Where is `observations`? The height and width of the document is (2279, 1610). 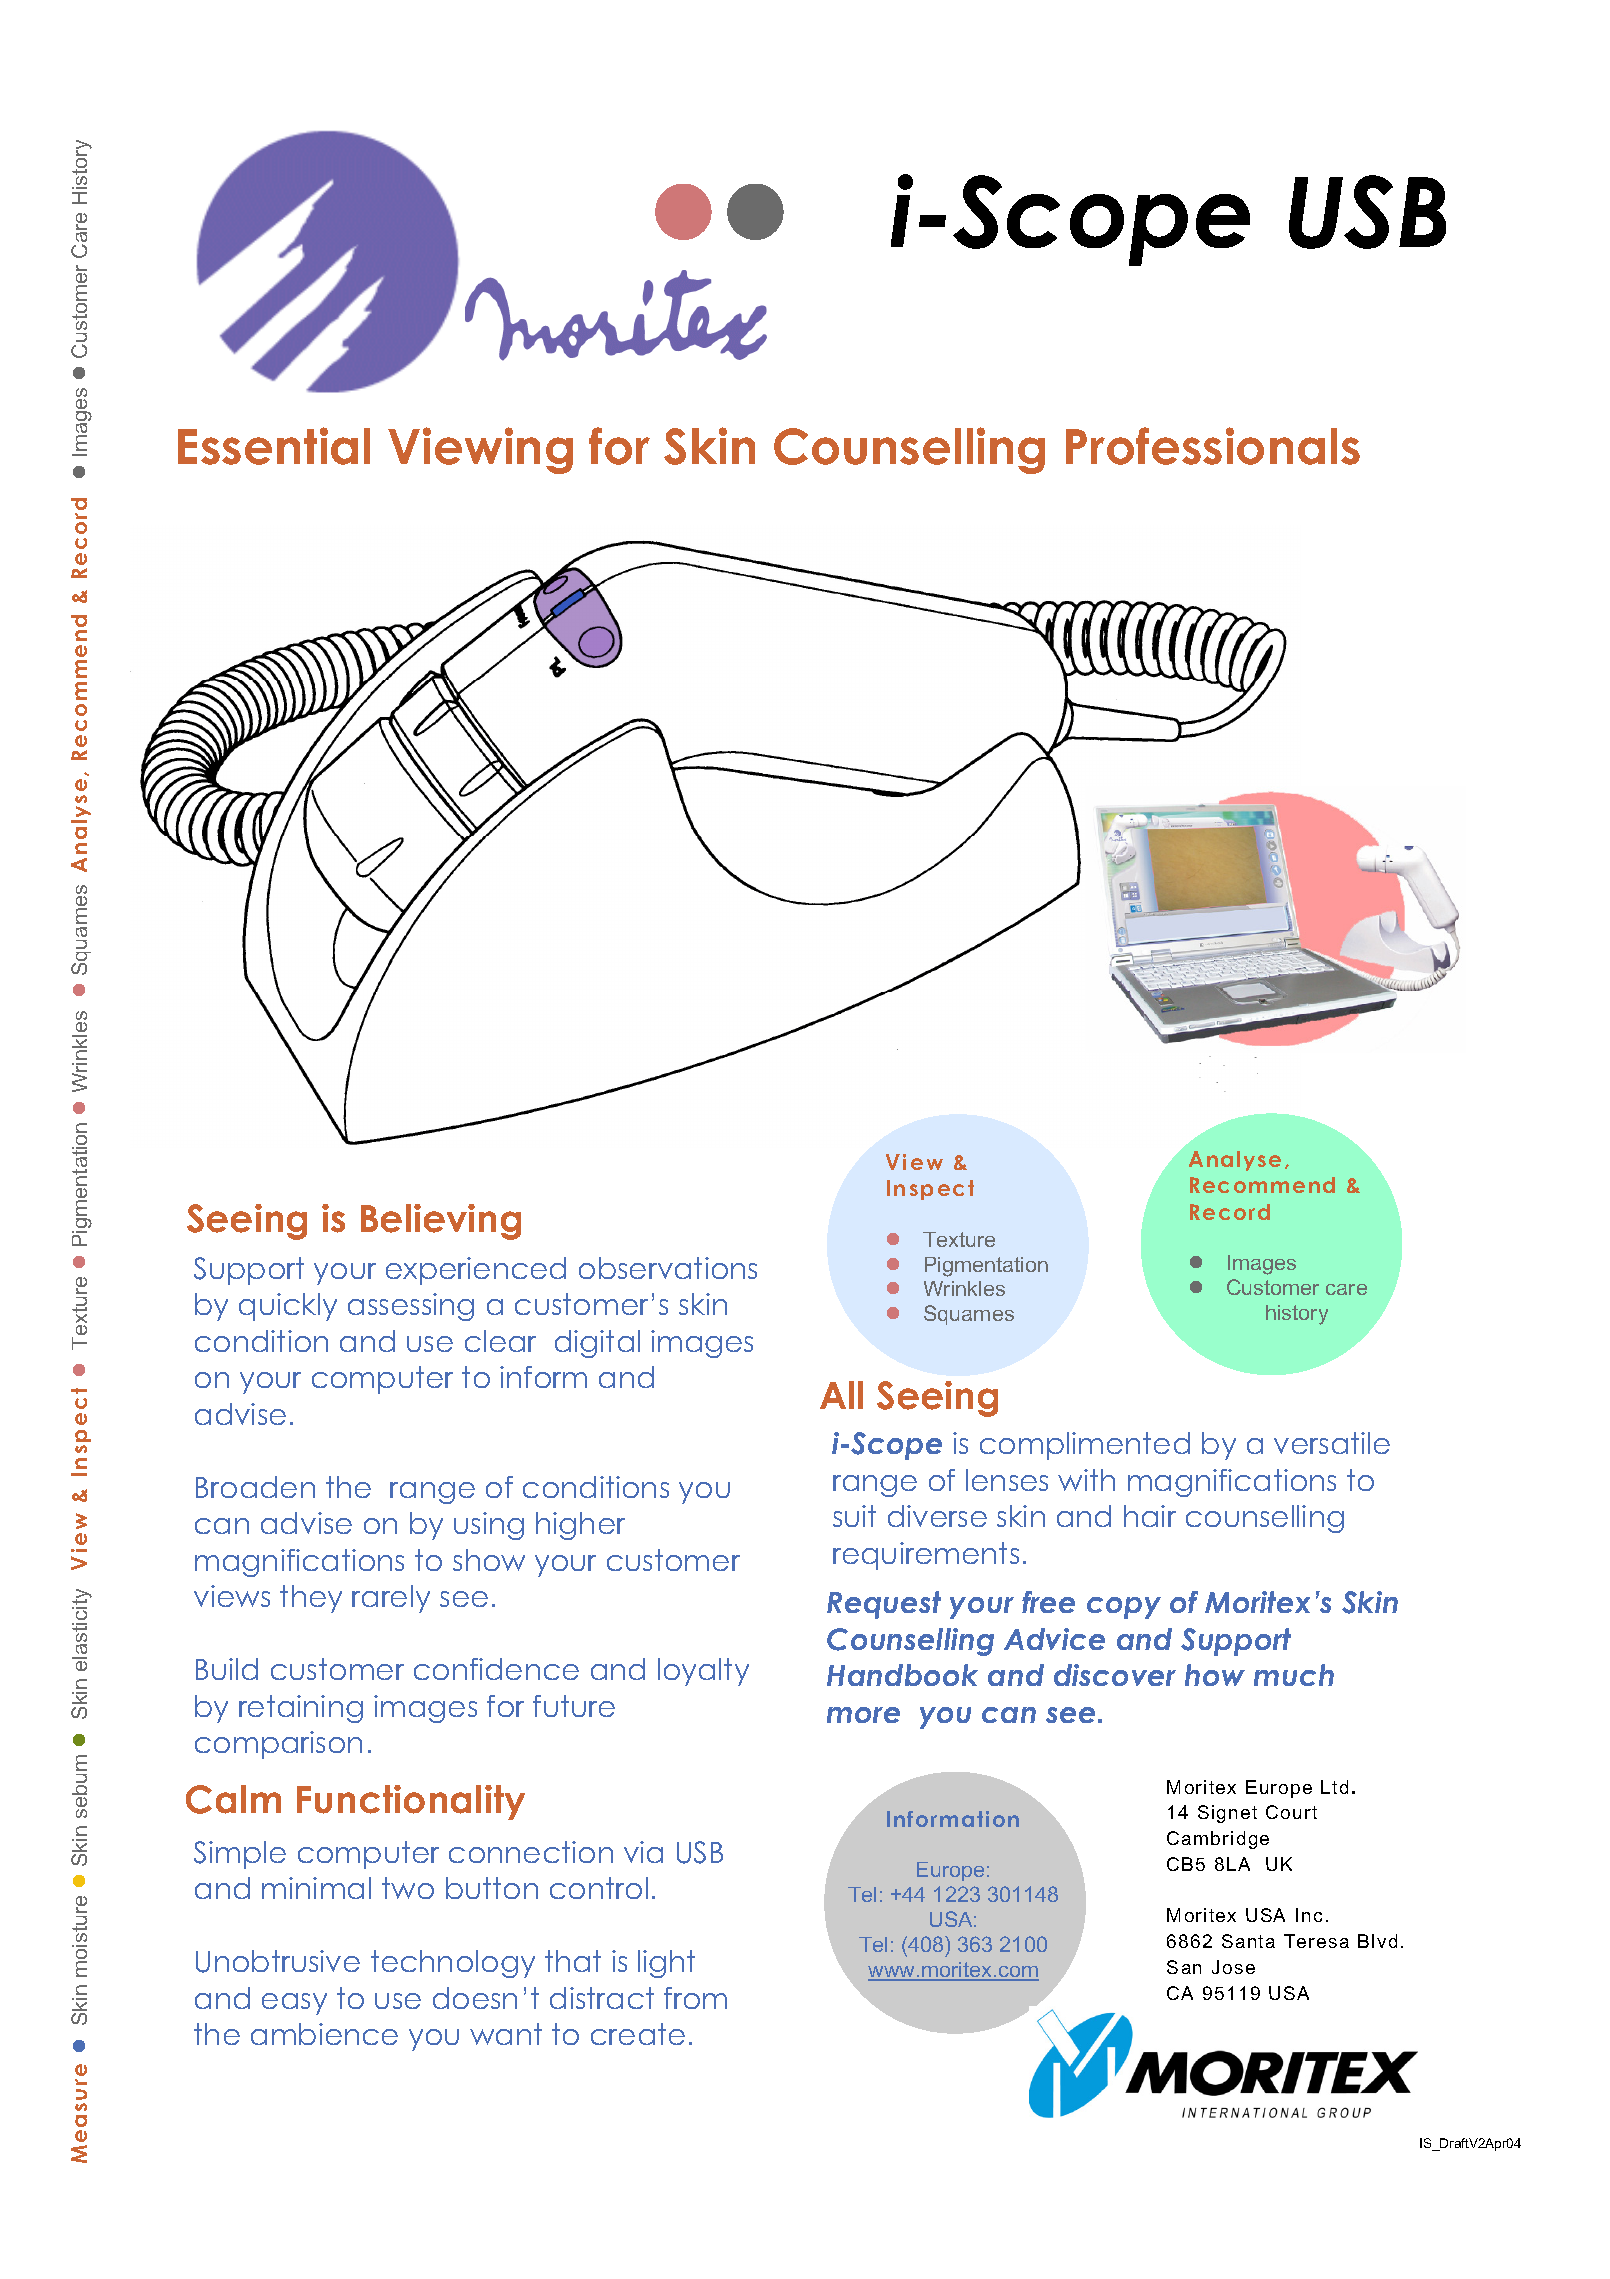 observations is located at coordinates (668, 1268).
